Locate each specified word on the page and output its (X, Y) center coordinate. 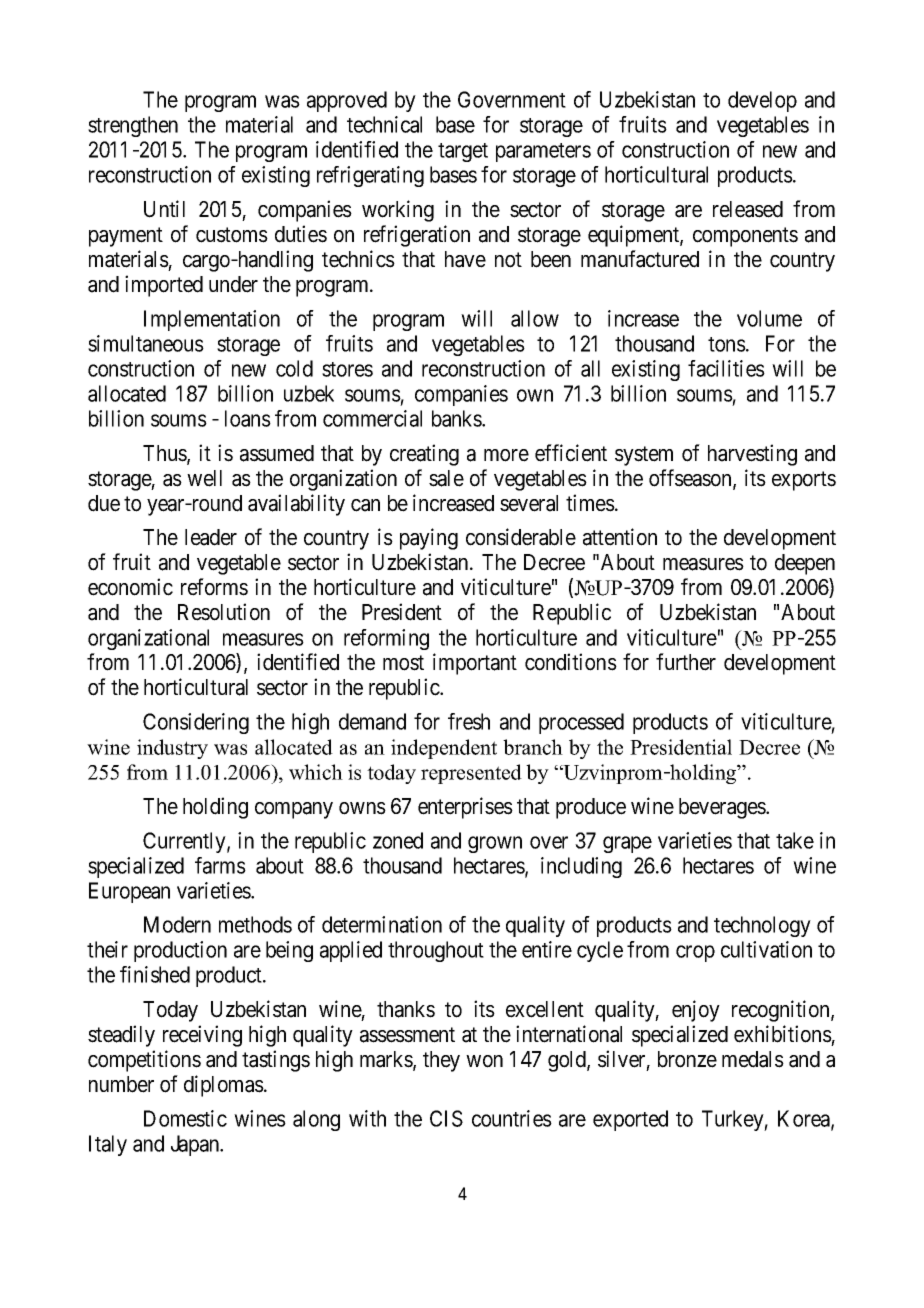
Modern (177, 924)
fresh (469, 721)
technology (762, 926)
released (748, 209)
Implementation (212, 320)
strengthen (133, 126)
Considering (196, 723)
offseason (691, 479)
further (686, 662)
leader (211, 537)
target (463, 152)
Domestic (185, 1118)
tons (727, 344)
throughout (436, 951)
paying (429, 539)
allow (535, 318)
